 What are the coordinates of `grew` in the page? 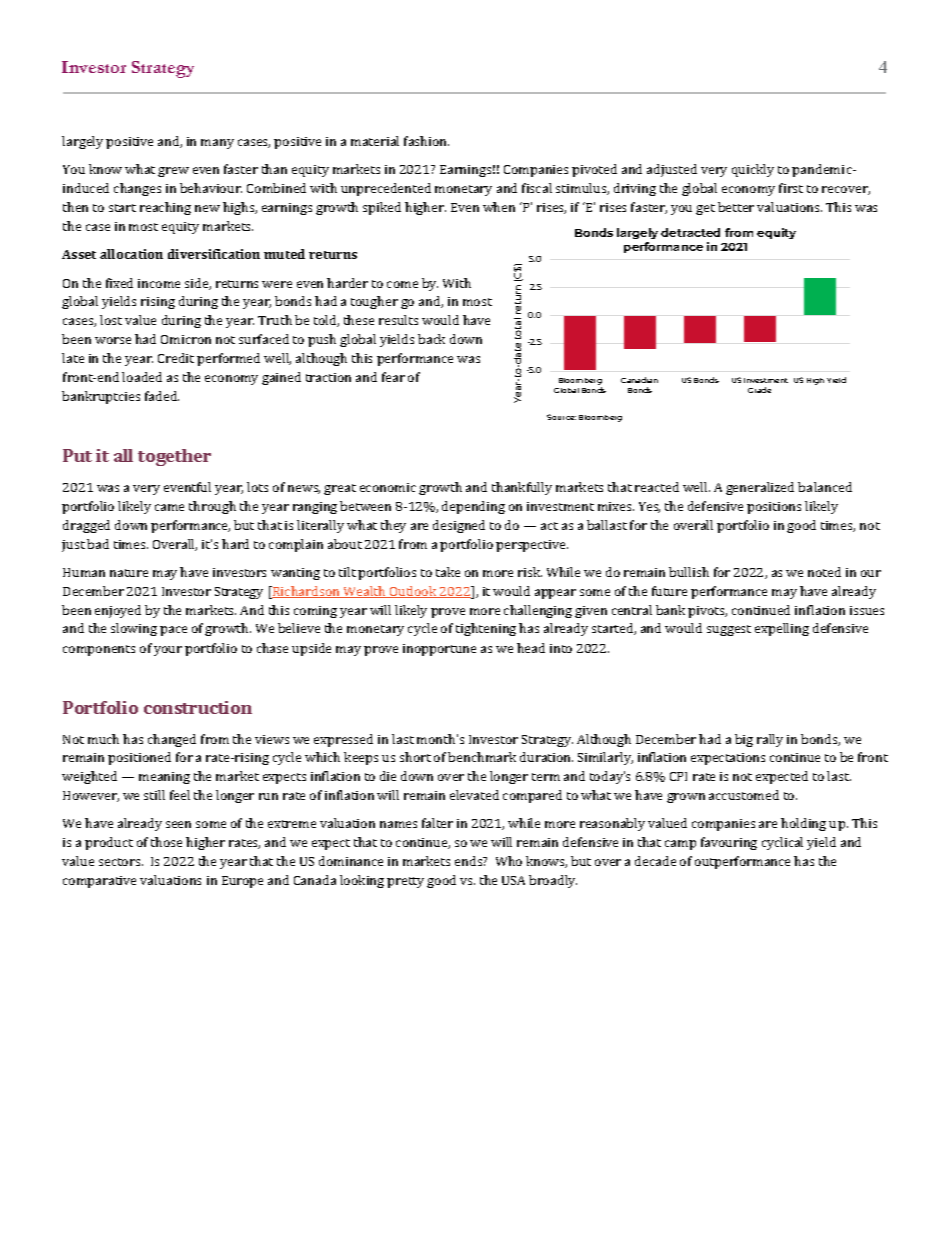 It's located at (173, 172).
